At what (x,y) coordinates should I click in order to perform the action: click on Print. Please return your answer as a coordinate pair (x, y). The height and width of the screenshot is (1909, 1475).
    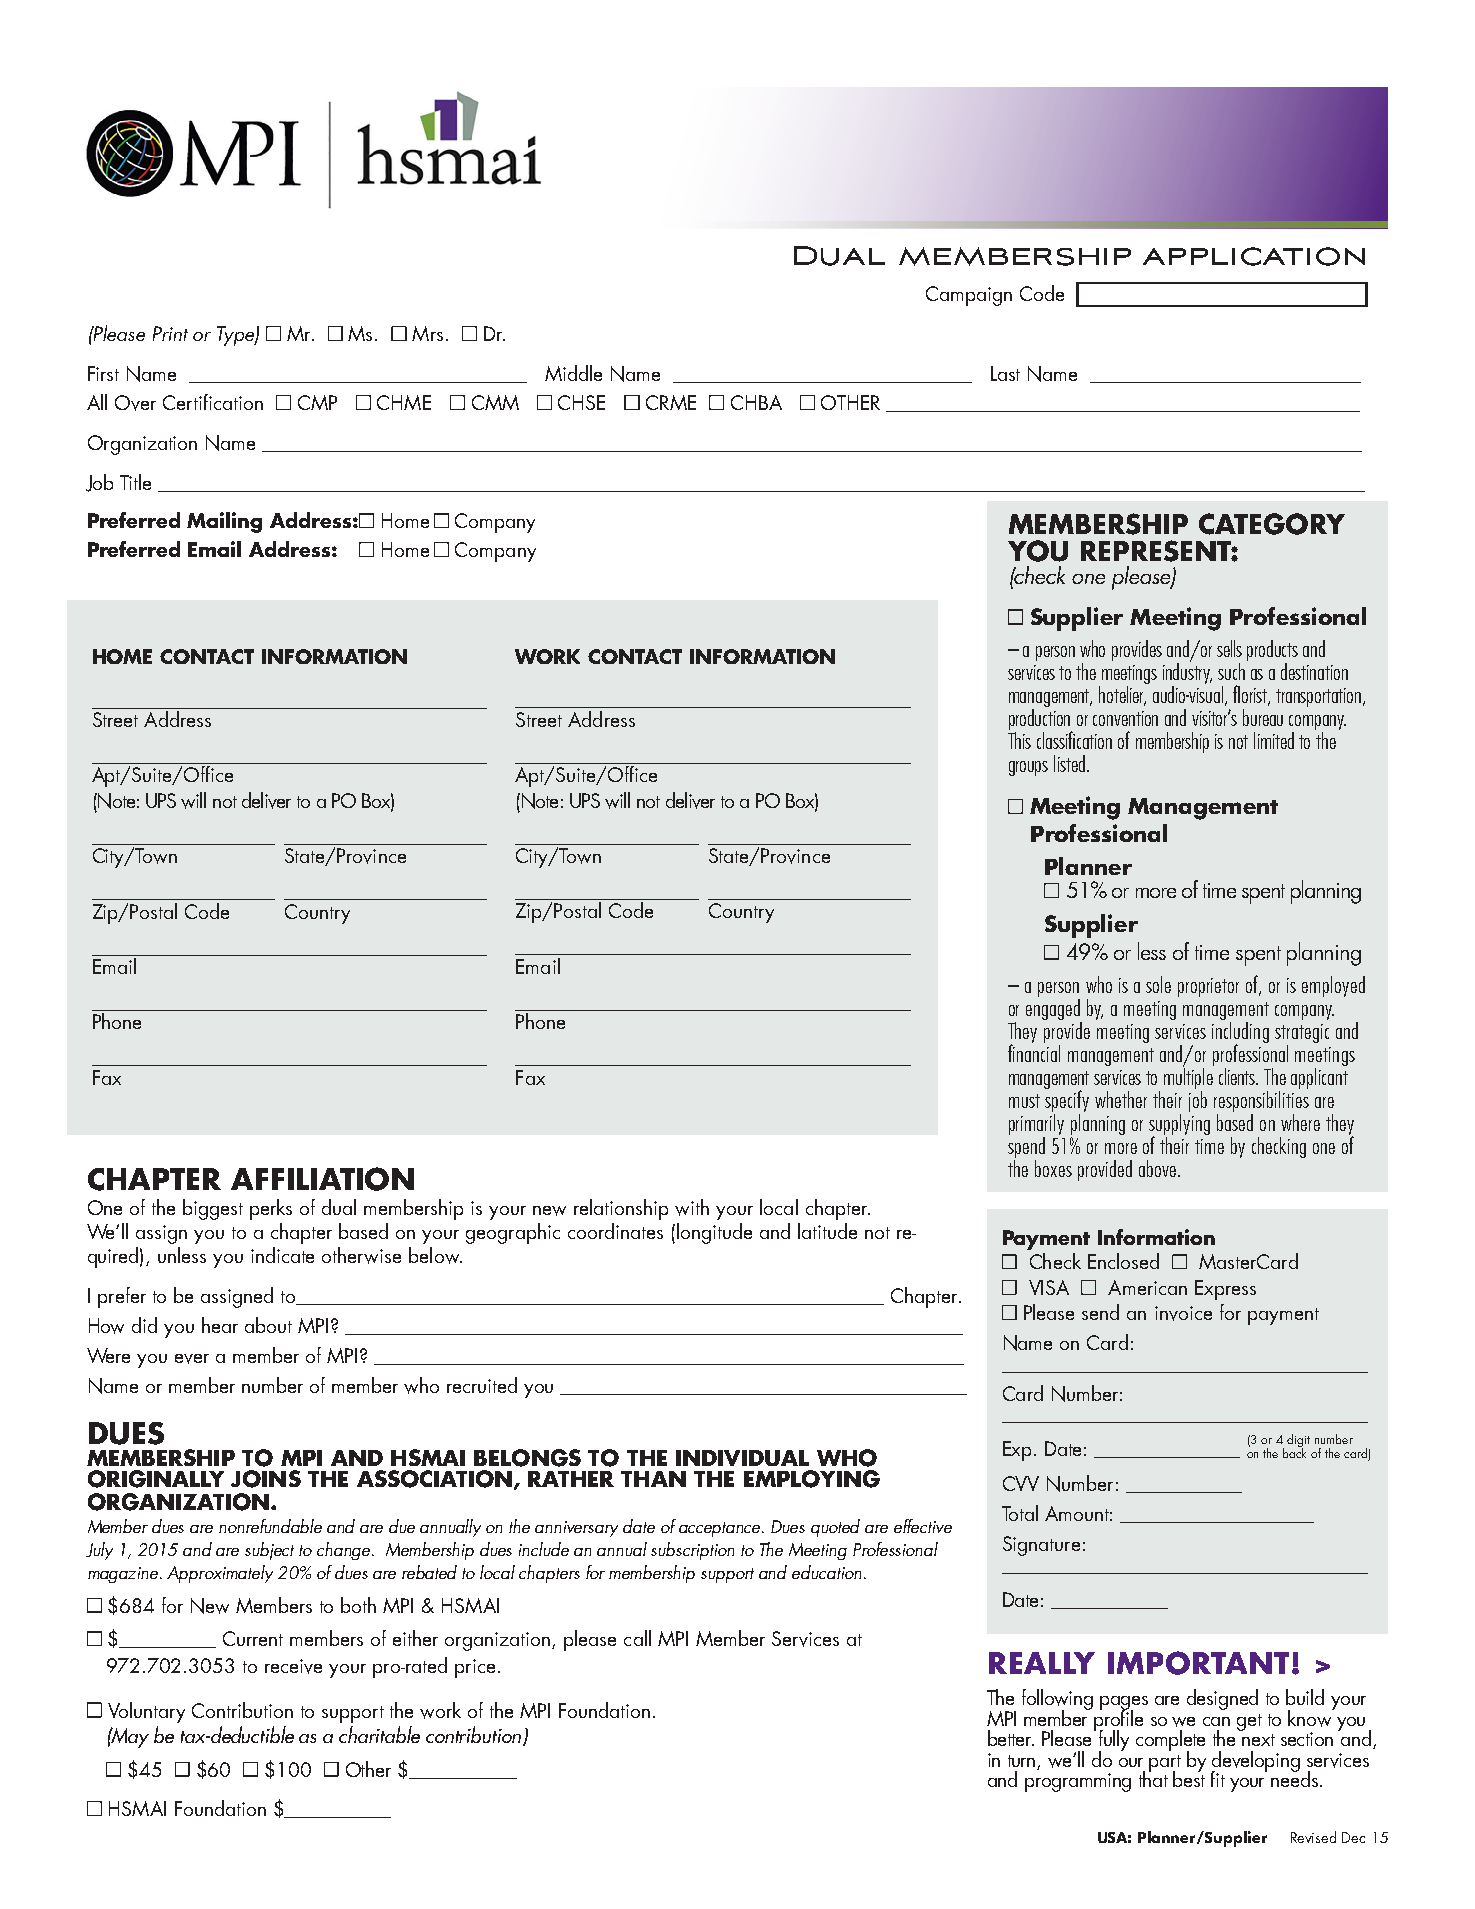
    Looking at the image, I should click on (170, 333).
